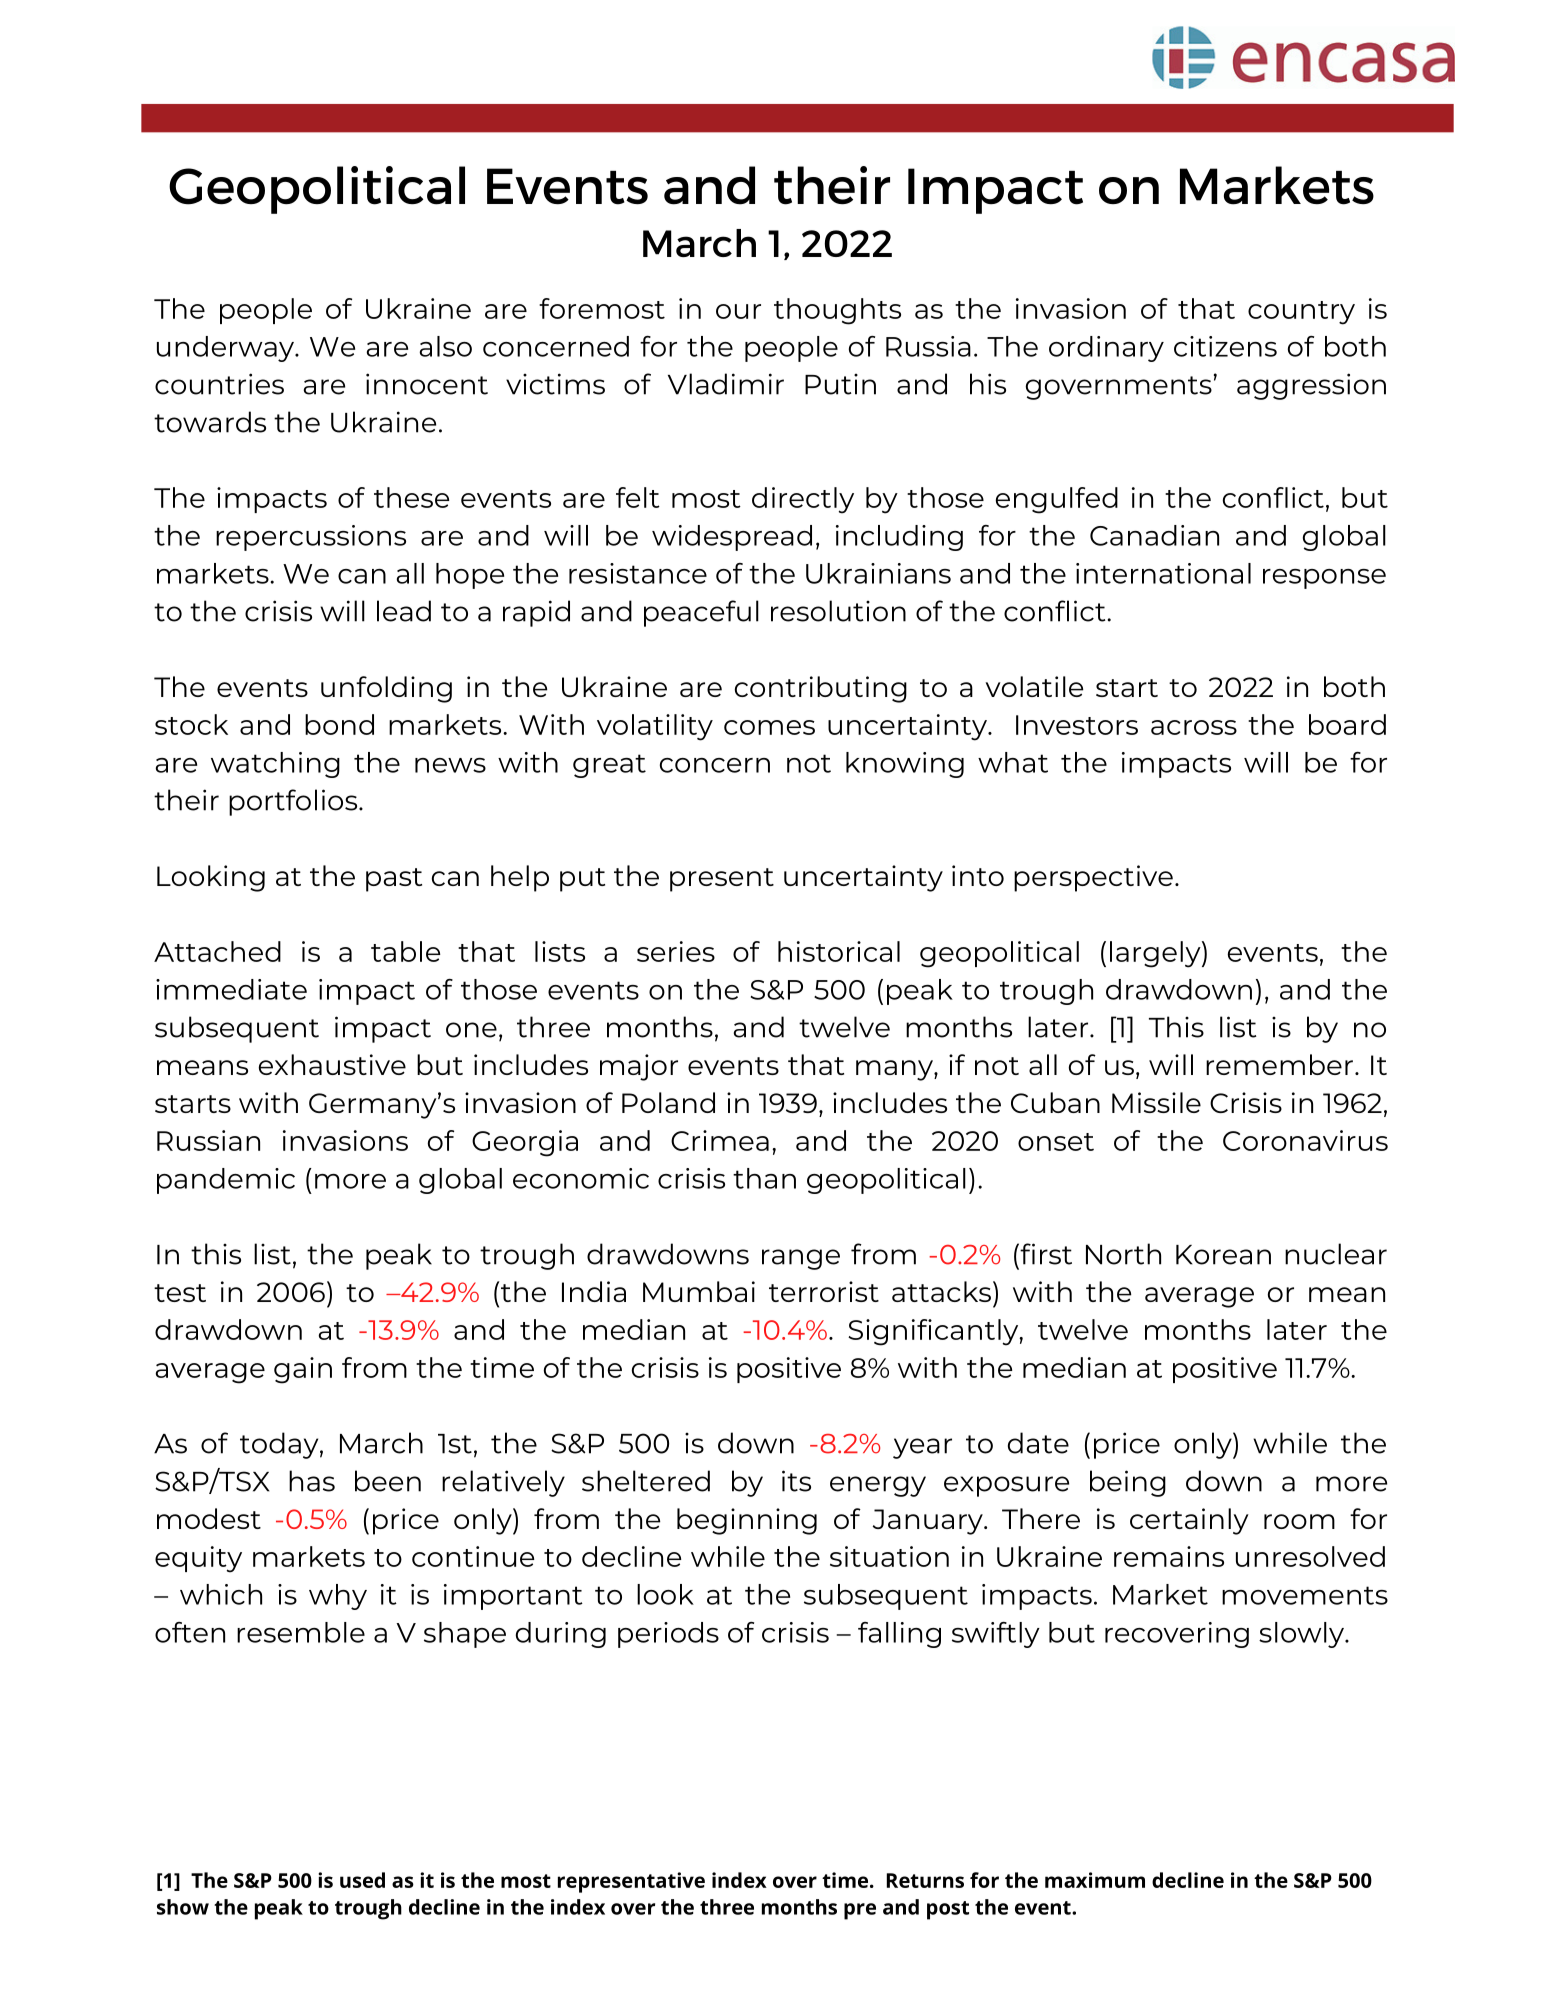 This screenshot has width=1543, height=1997. I want to click on Crimea, so click(720, 1140).
